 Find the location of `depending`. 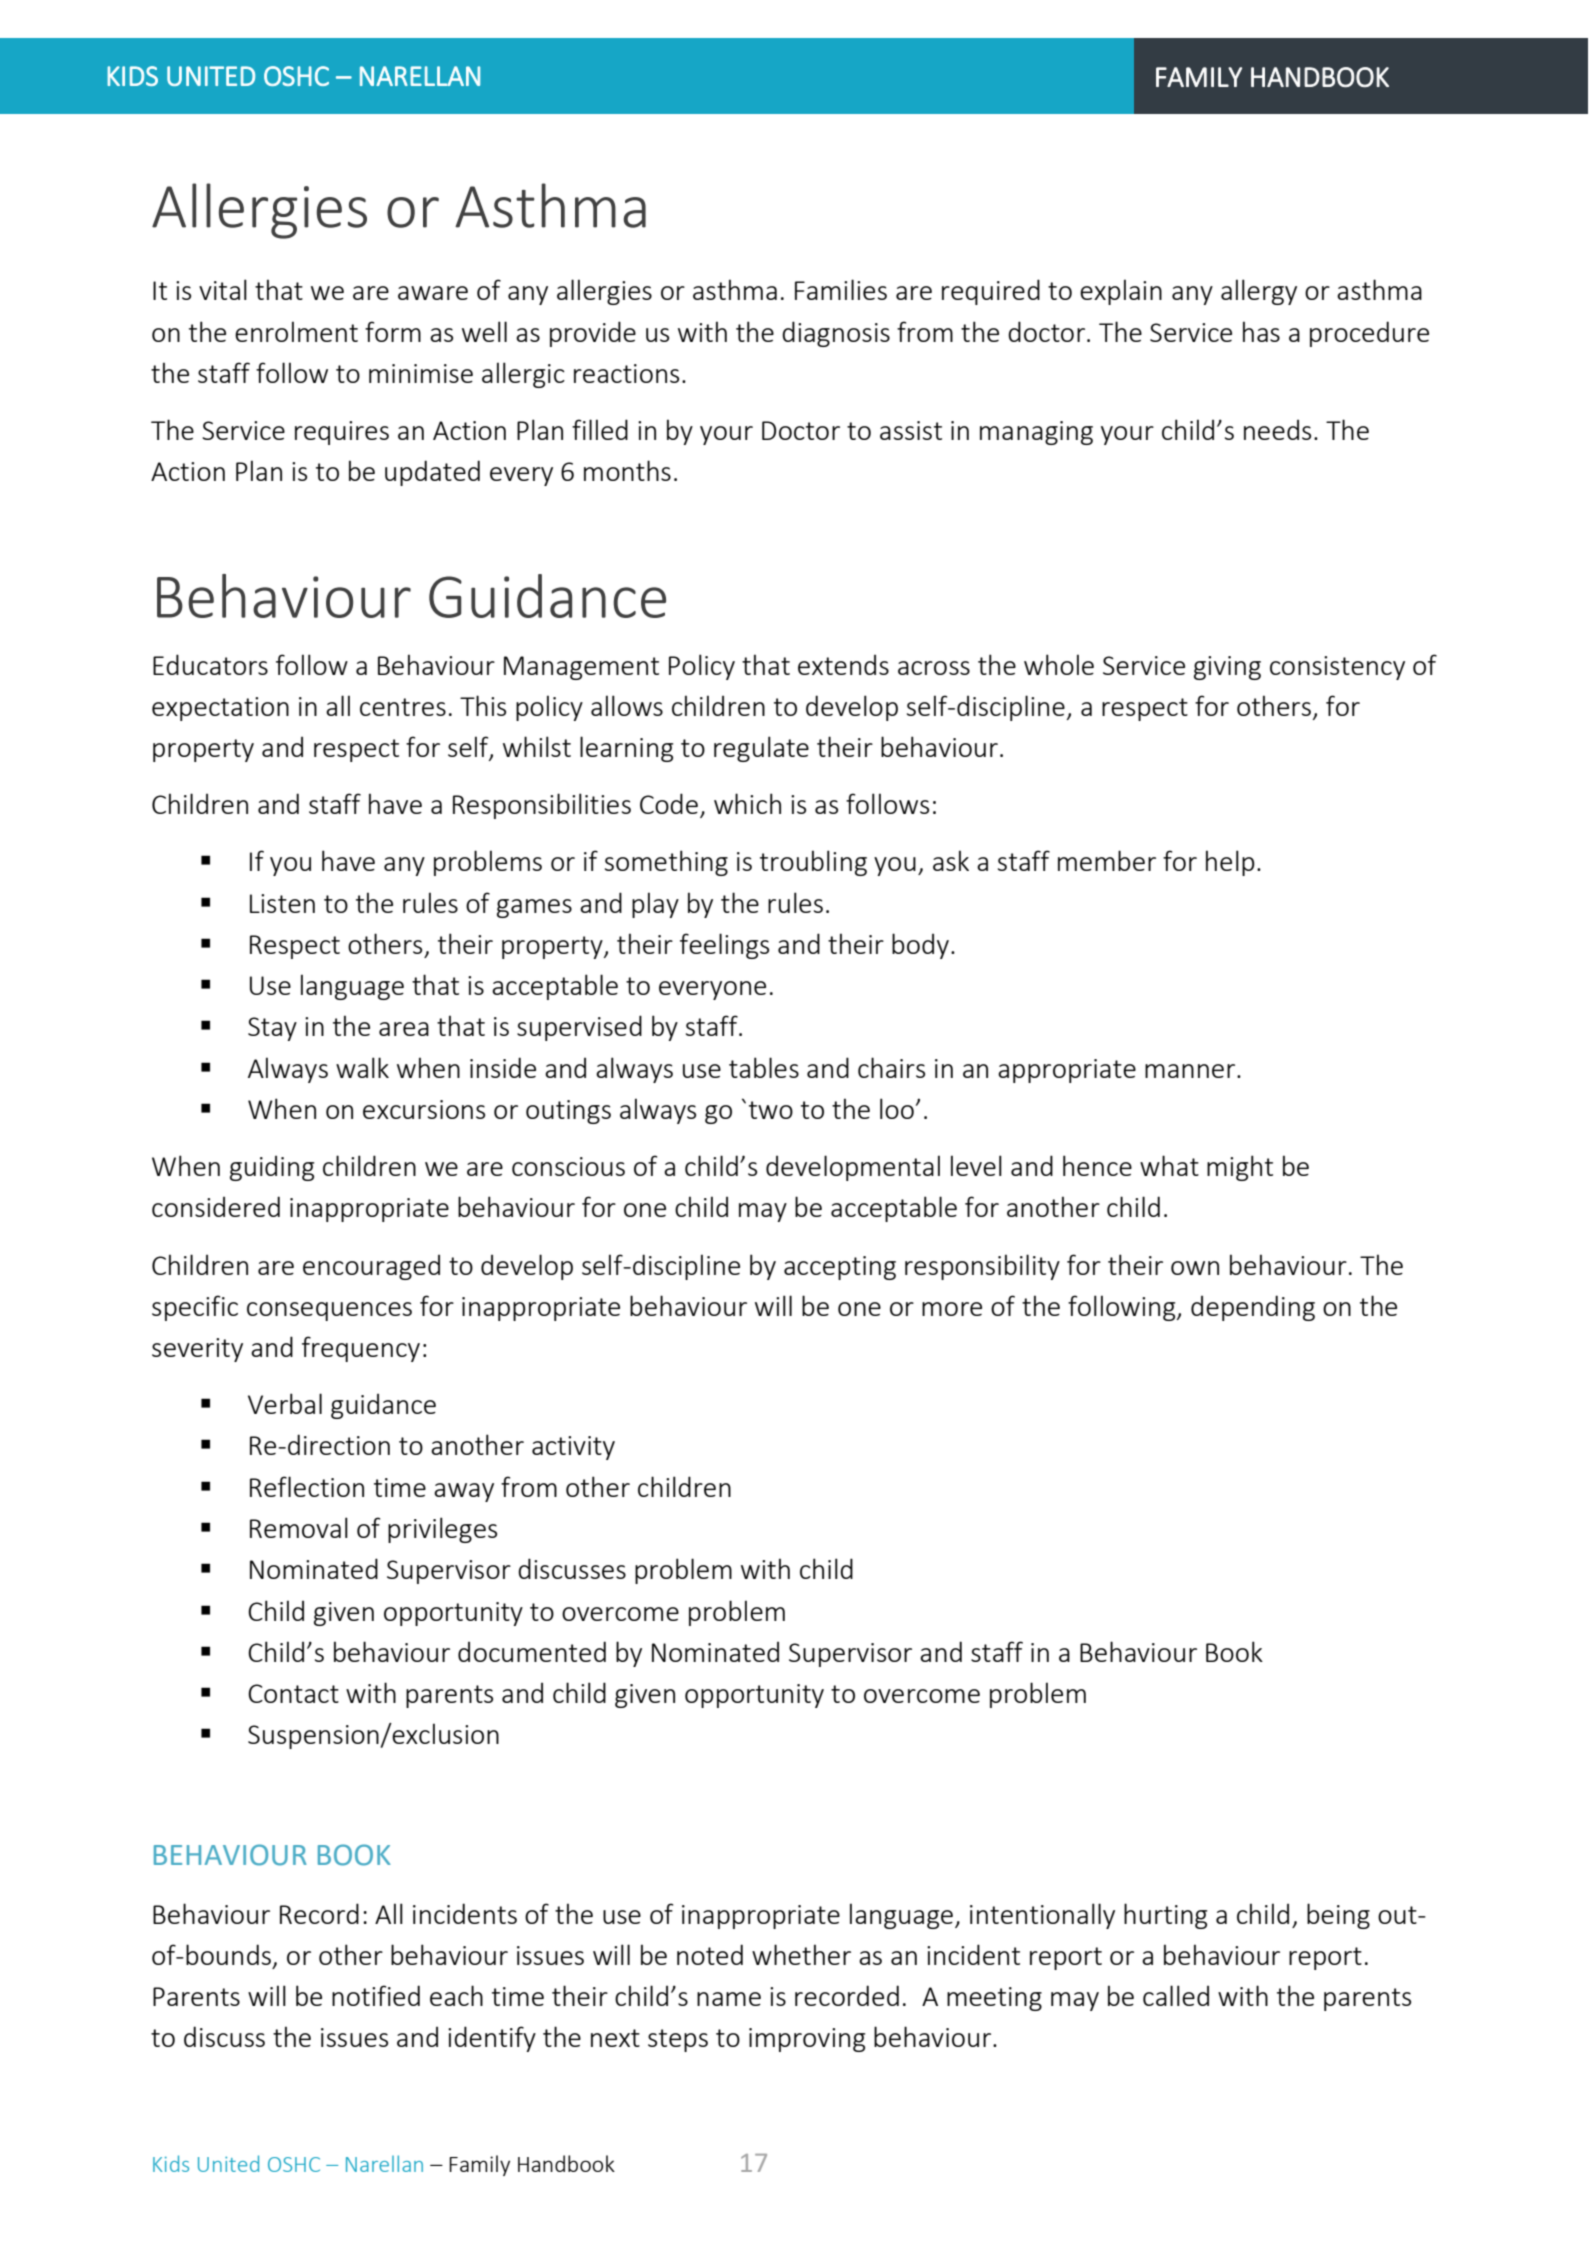

depending is located at coordinates (1253, 1308).
